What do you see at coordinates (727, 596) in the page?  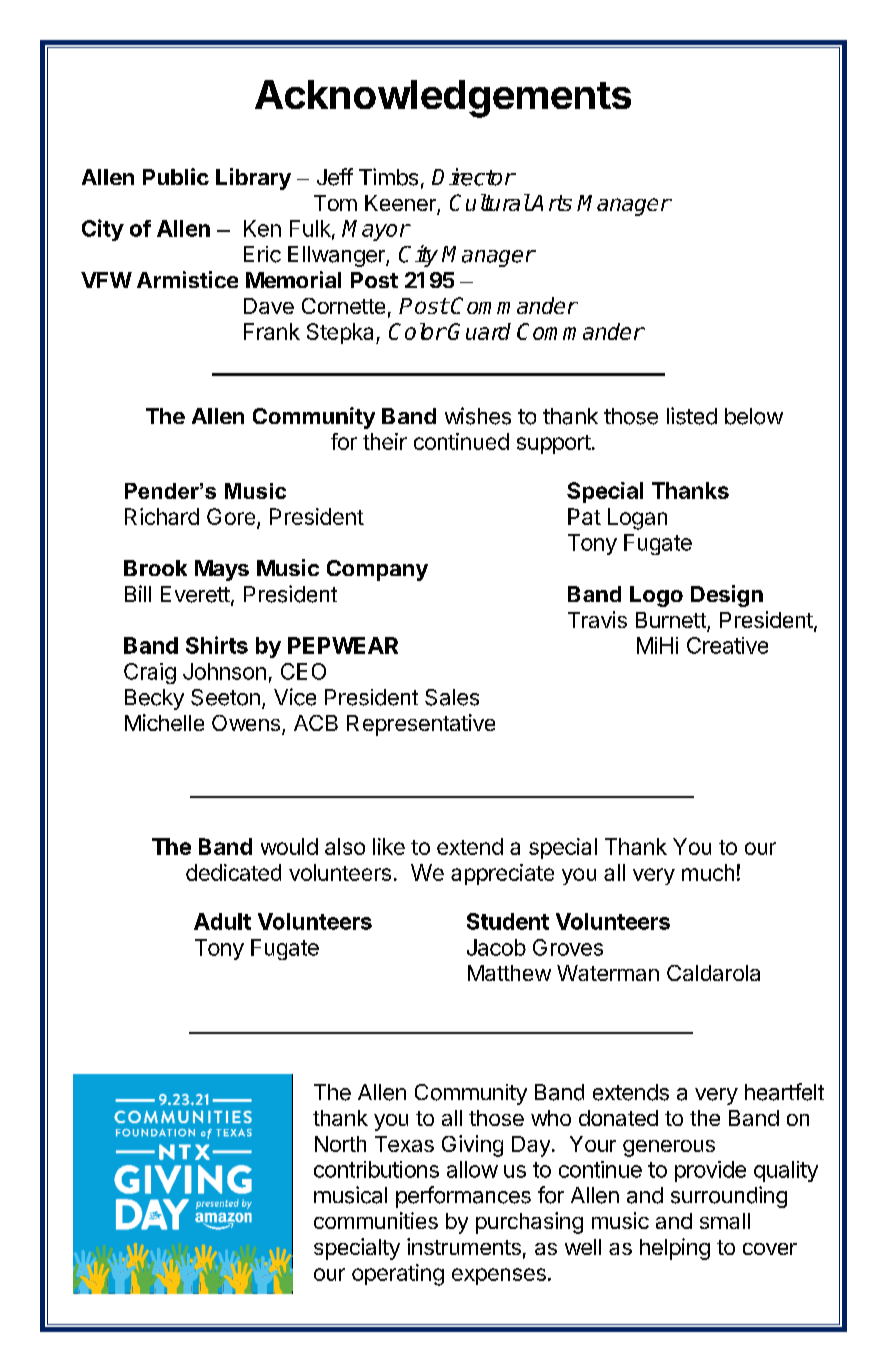 I see `Design` at bounding box center [727, 596].
